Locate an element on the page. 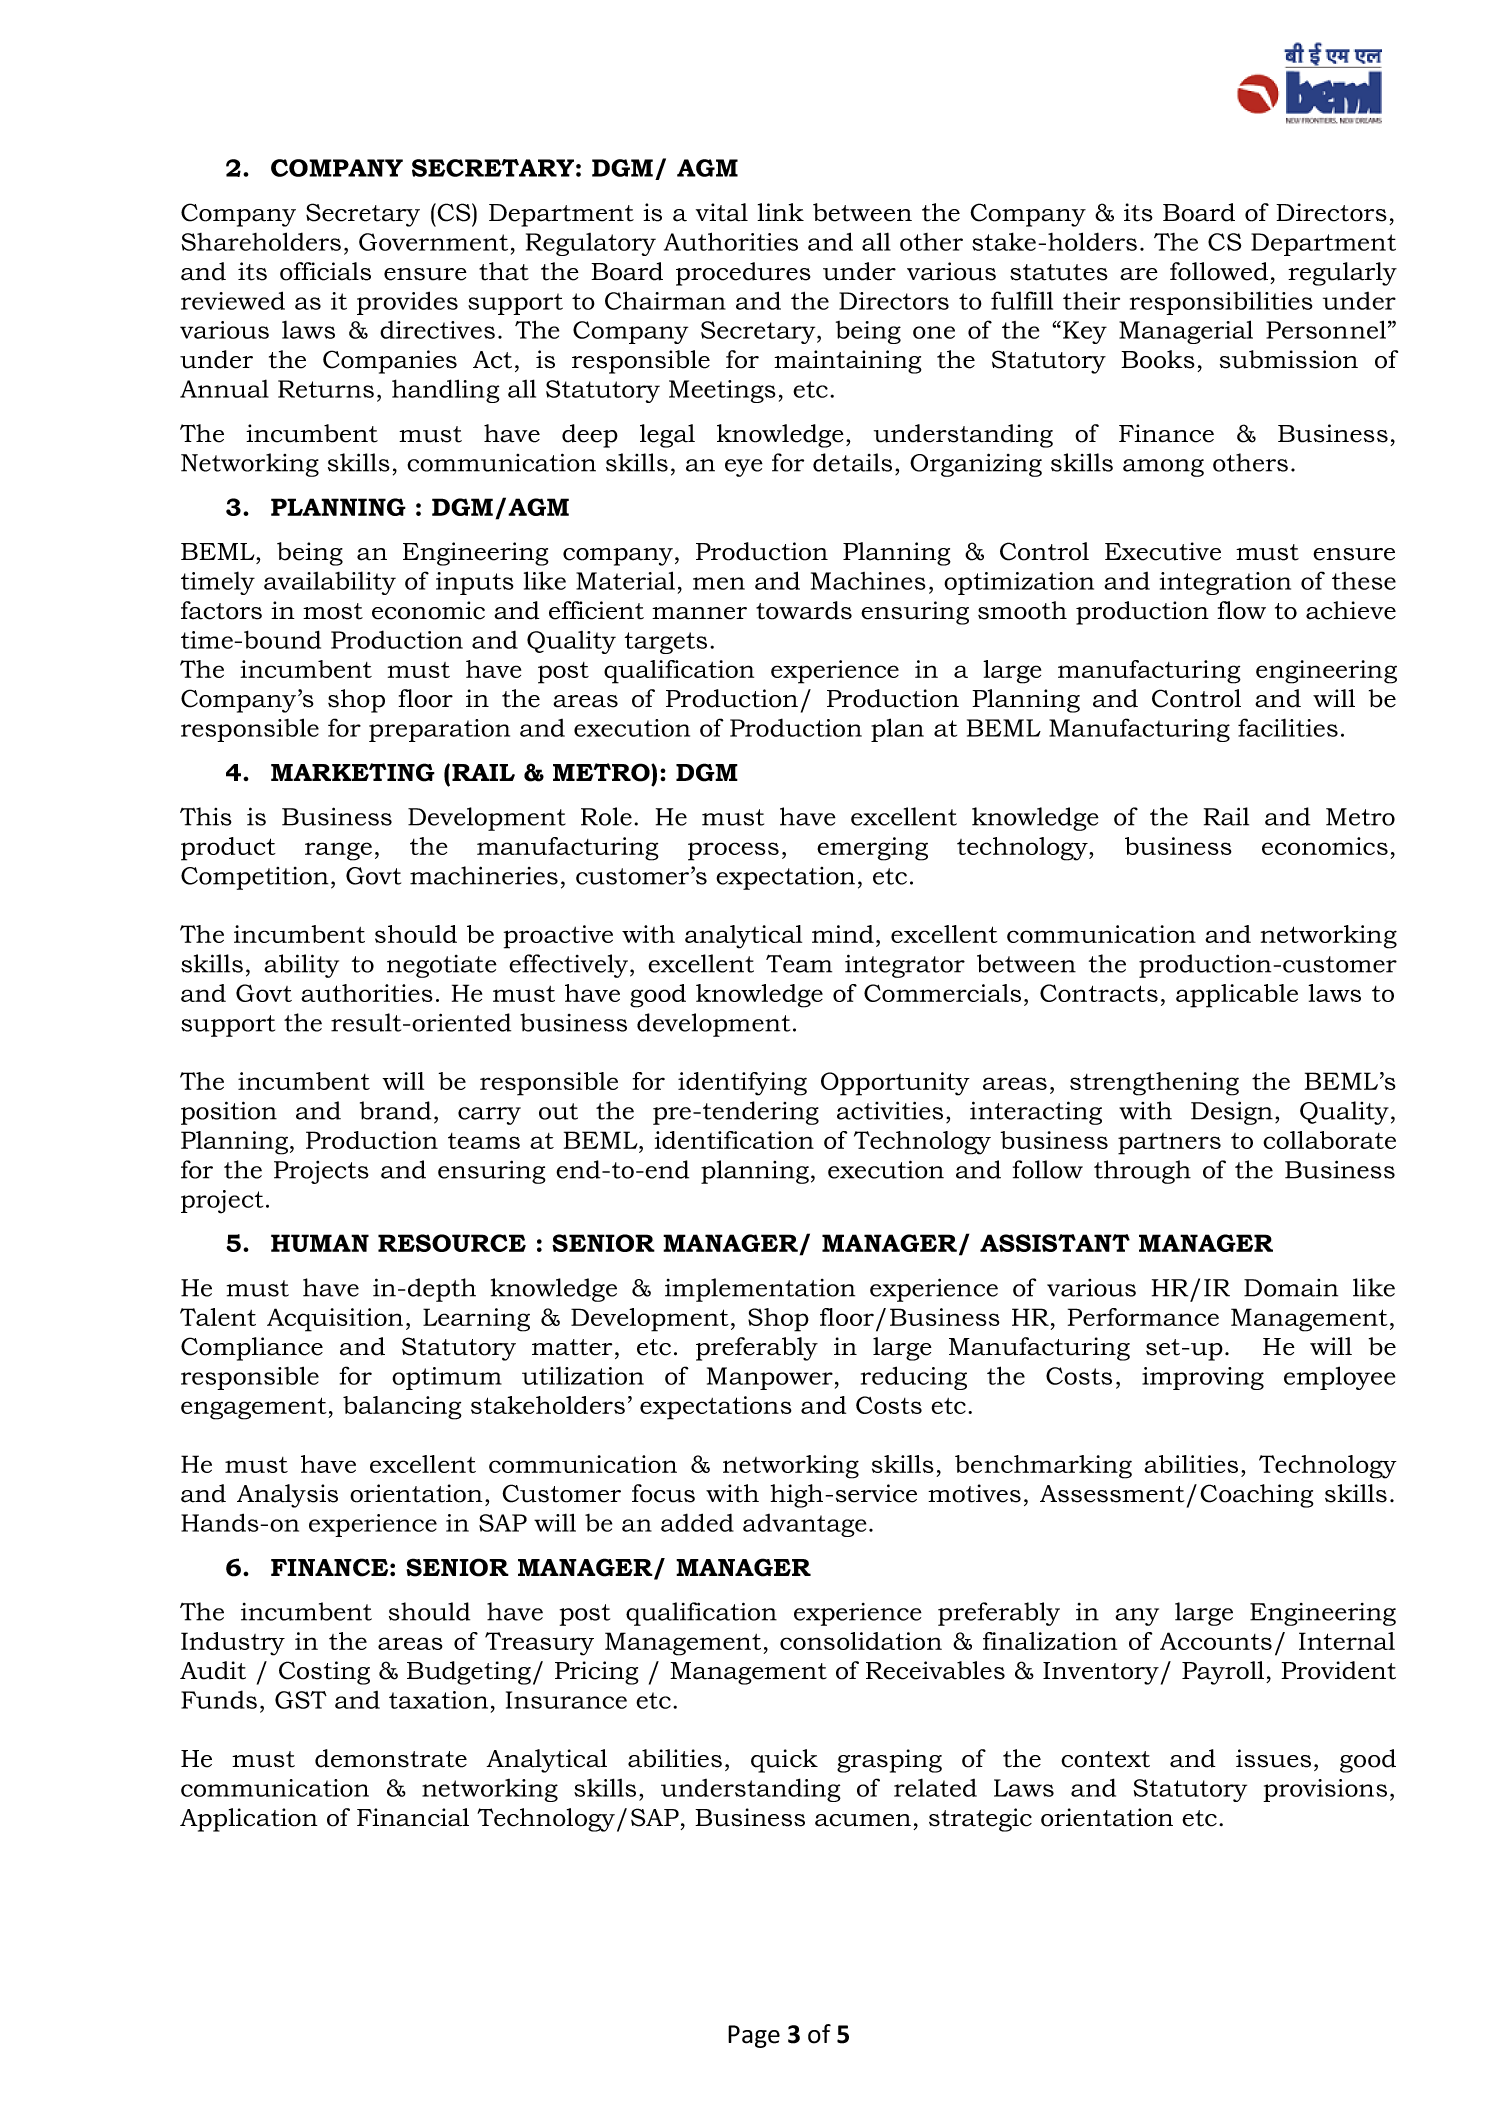 The width and height of the image is (1490, 2108). responsibilities is located at coordinates (1221, 303).
